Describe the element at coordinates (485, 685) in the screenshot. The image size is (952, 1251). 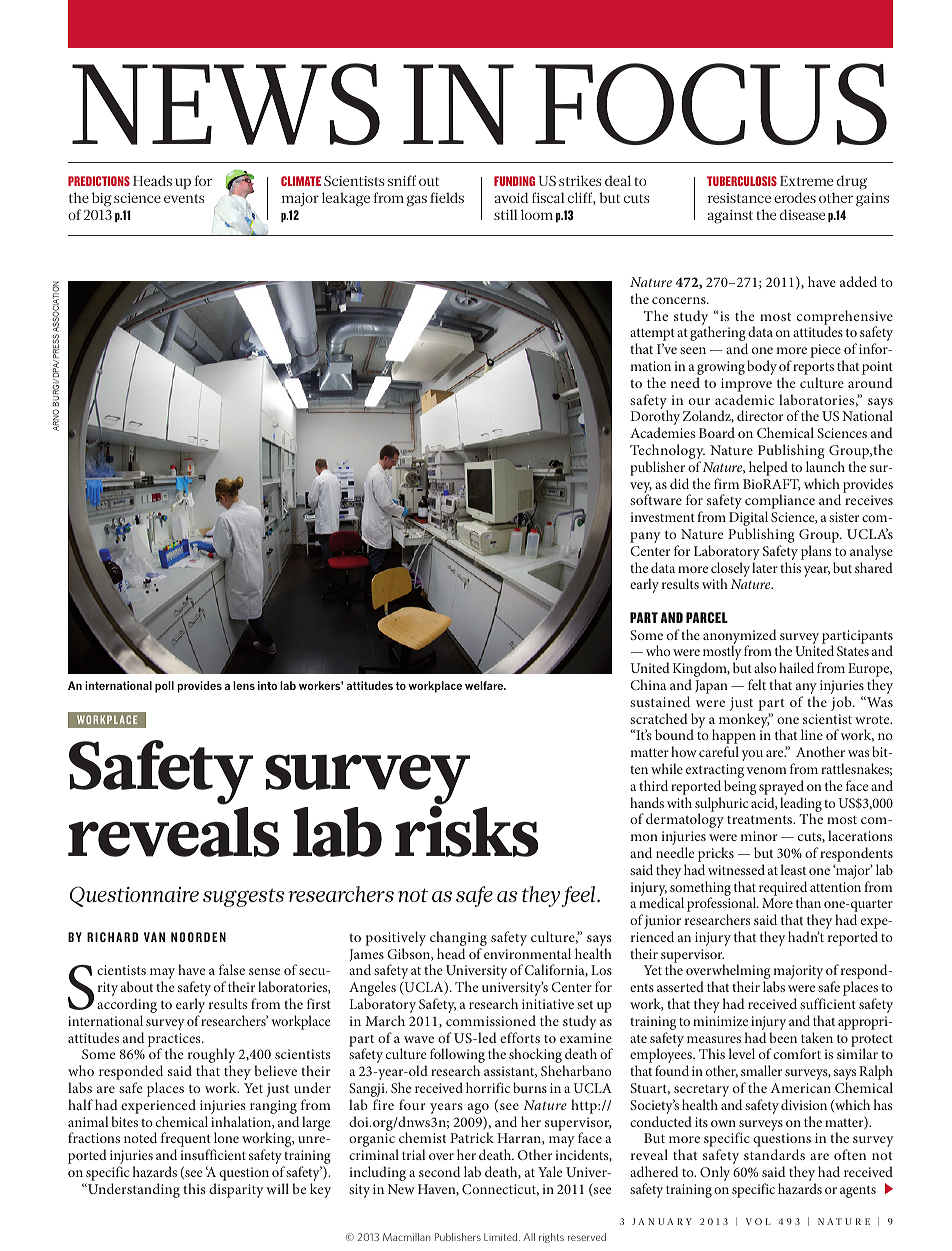
I see `welfare` at that location.
